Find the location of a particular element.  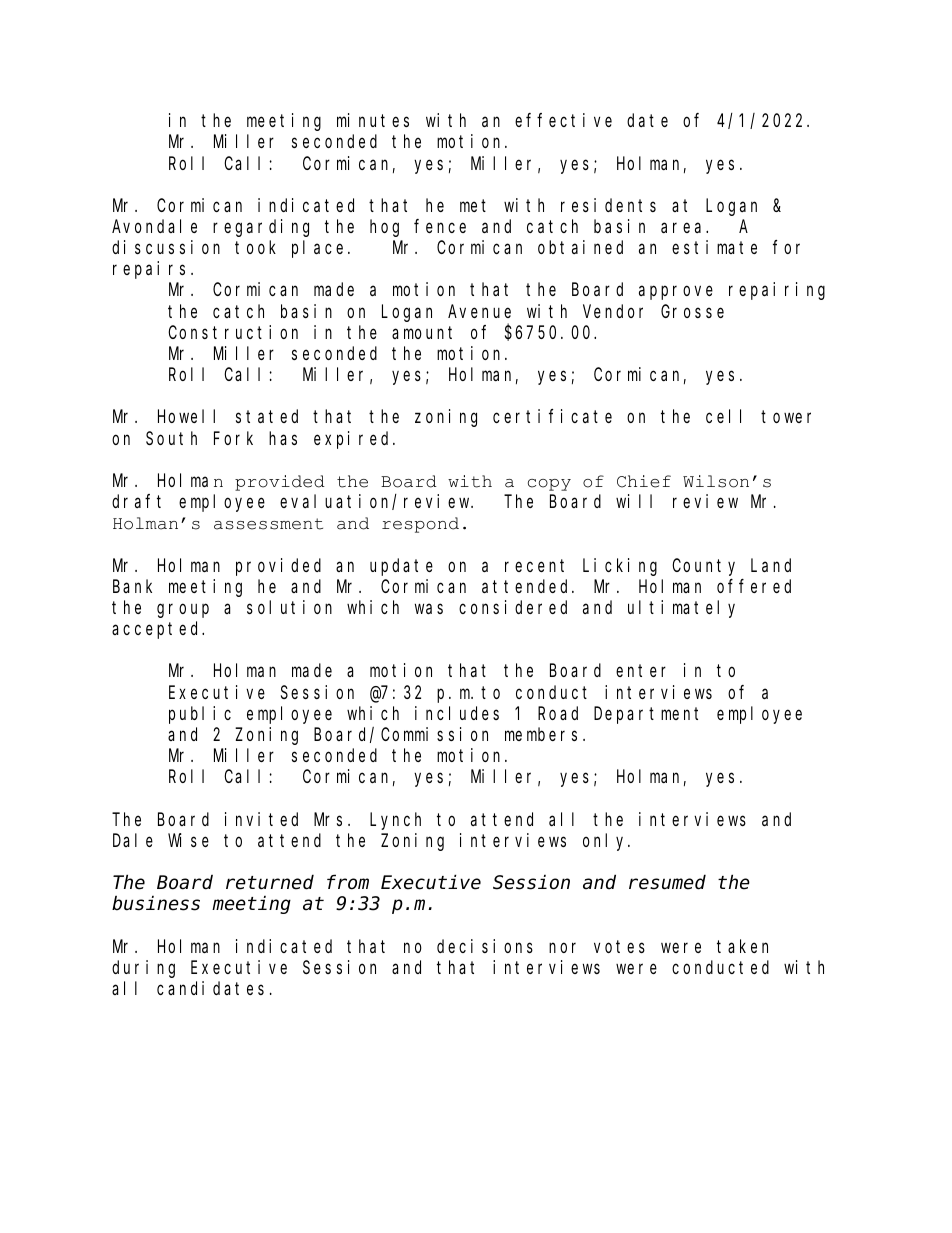

Fork is located at coordinates (233, 438).
